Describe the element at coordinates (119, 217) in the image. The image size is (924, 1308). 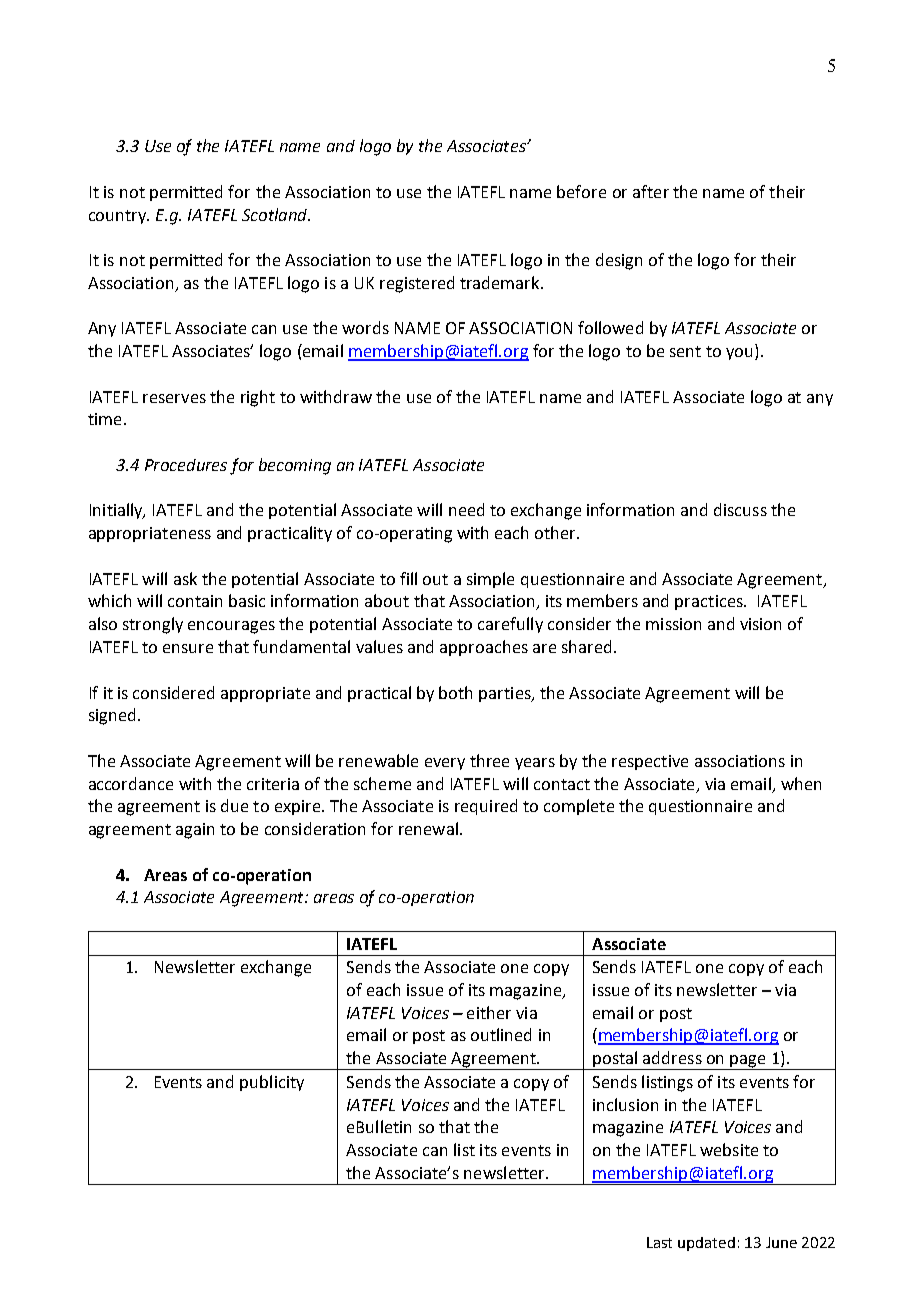
I see `country` at that location.
